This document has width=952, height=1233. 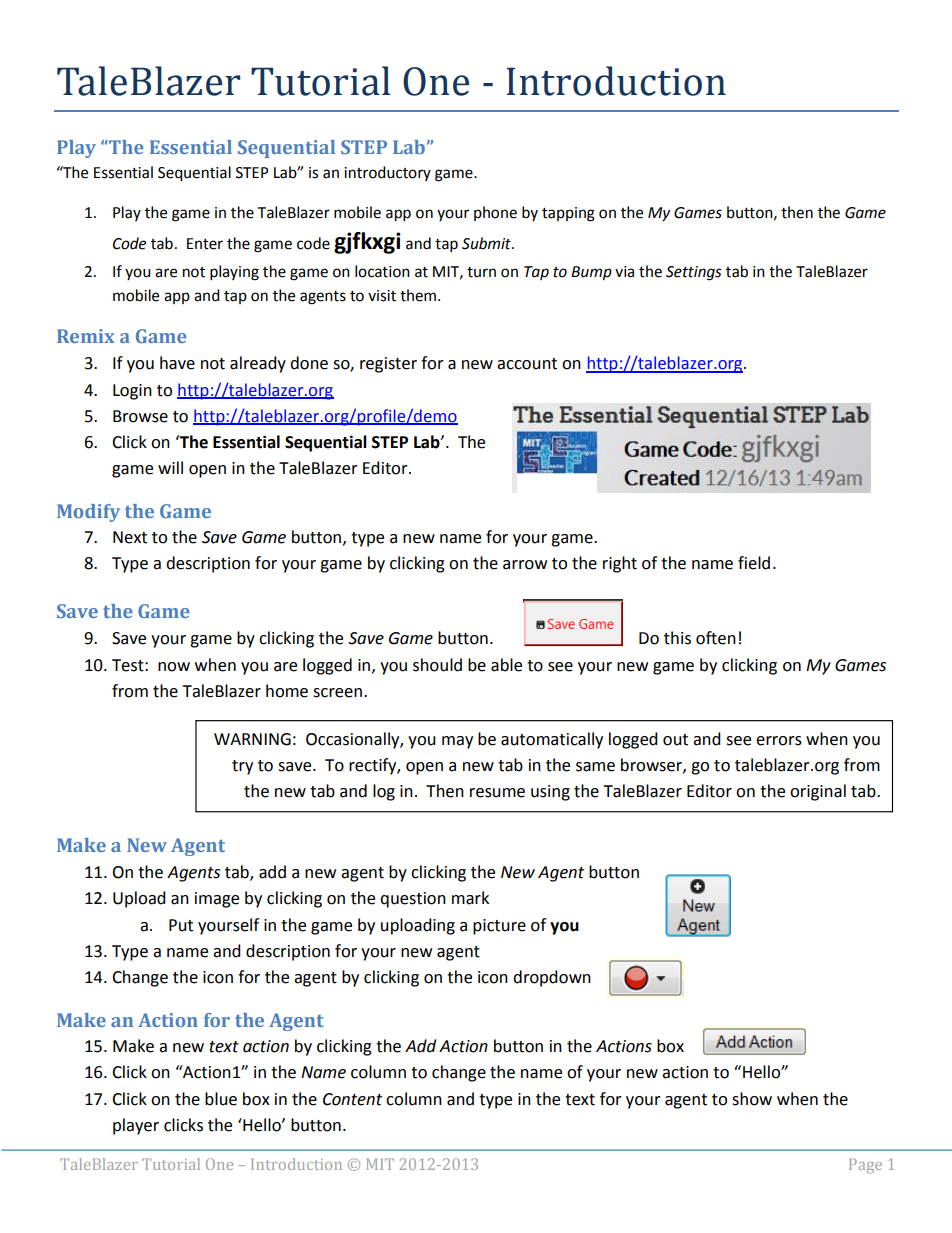 I want to click on phone, so click(x=495, y=213).
